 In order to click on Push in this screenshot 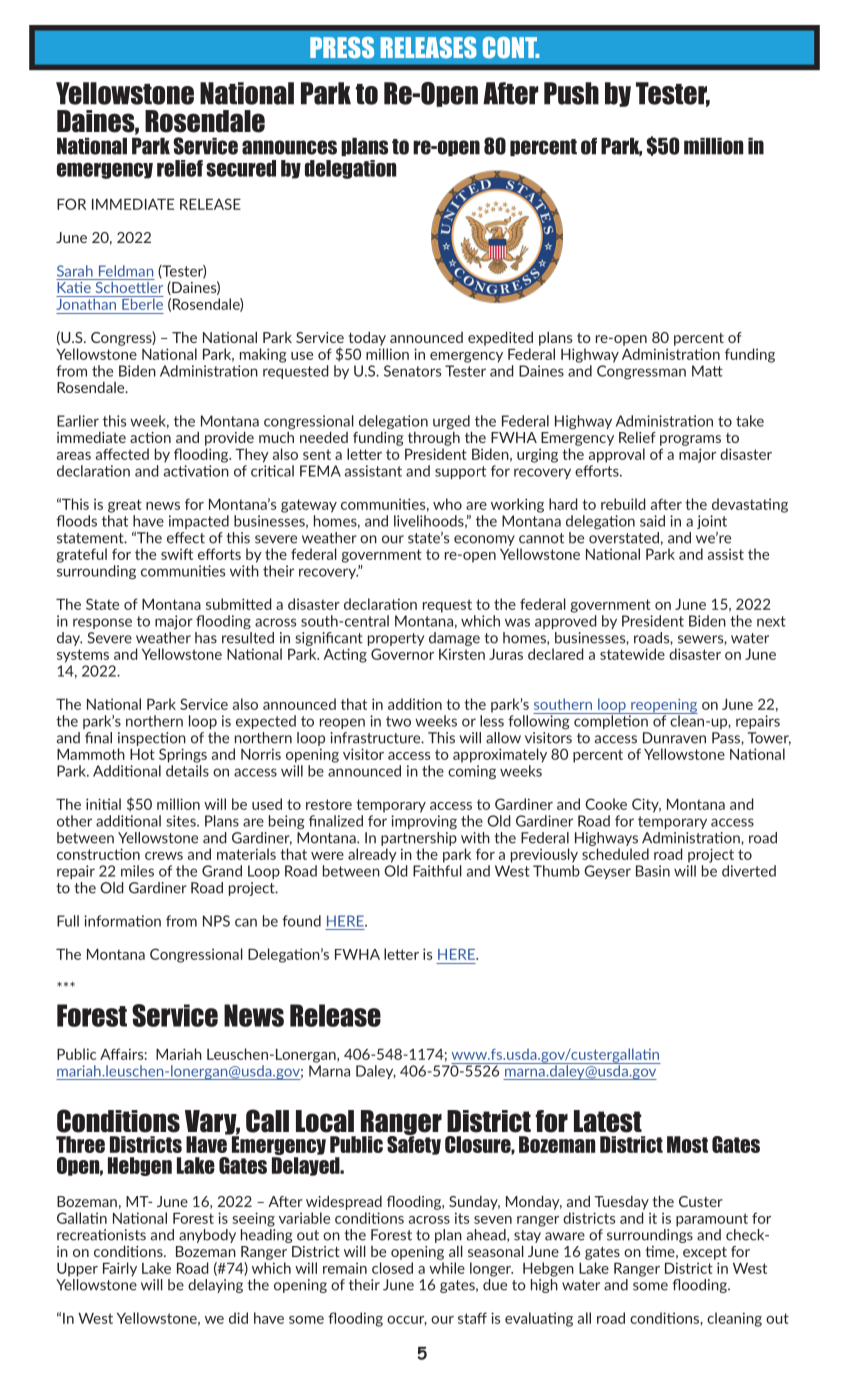, I will do `click(571, 93)`.
